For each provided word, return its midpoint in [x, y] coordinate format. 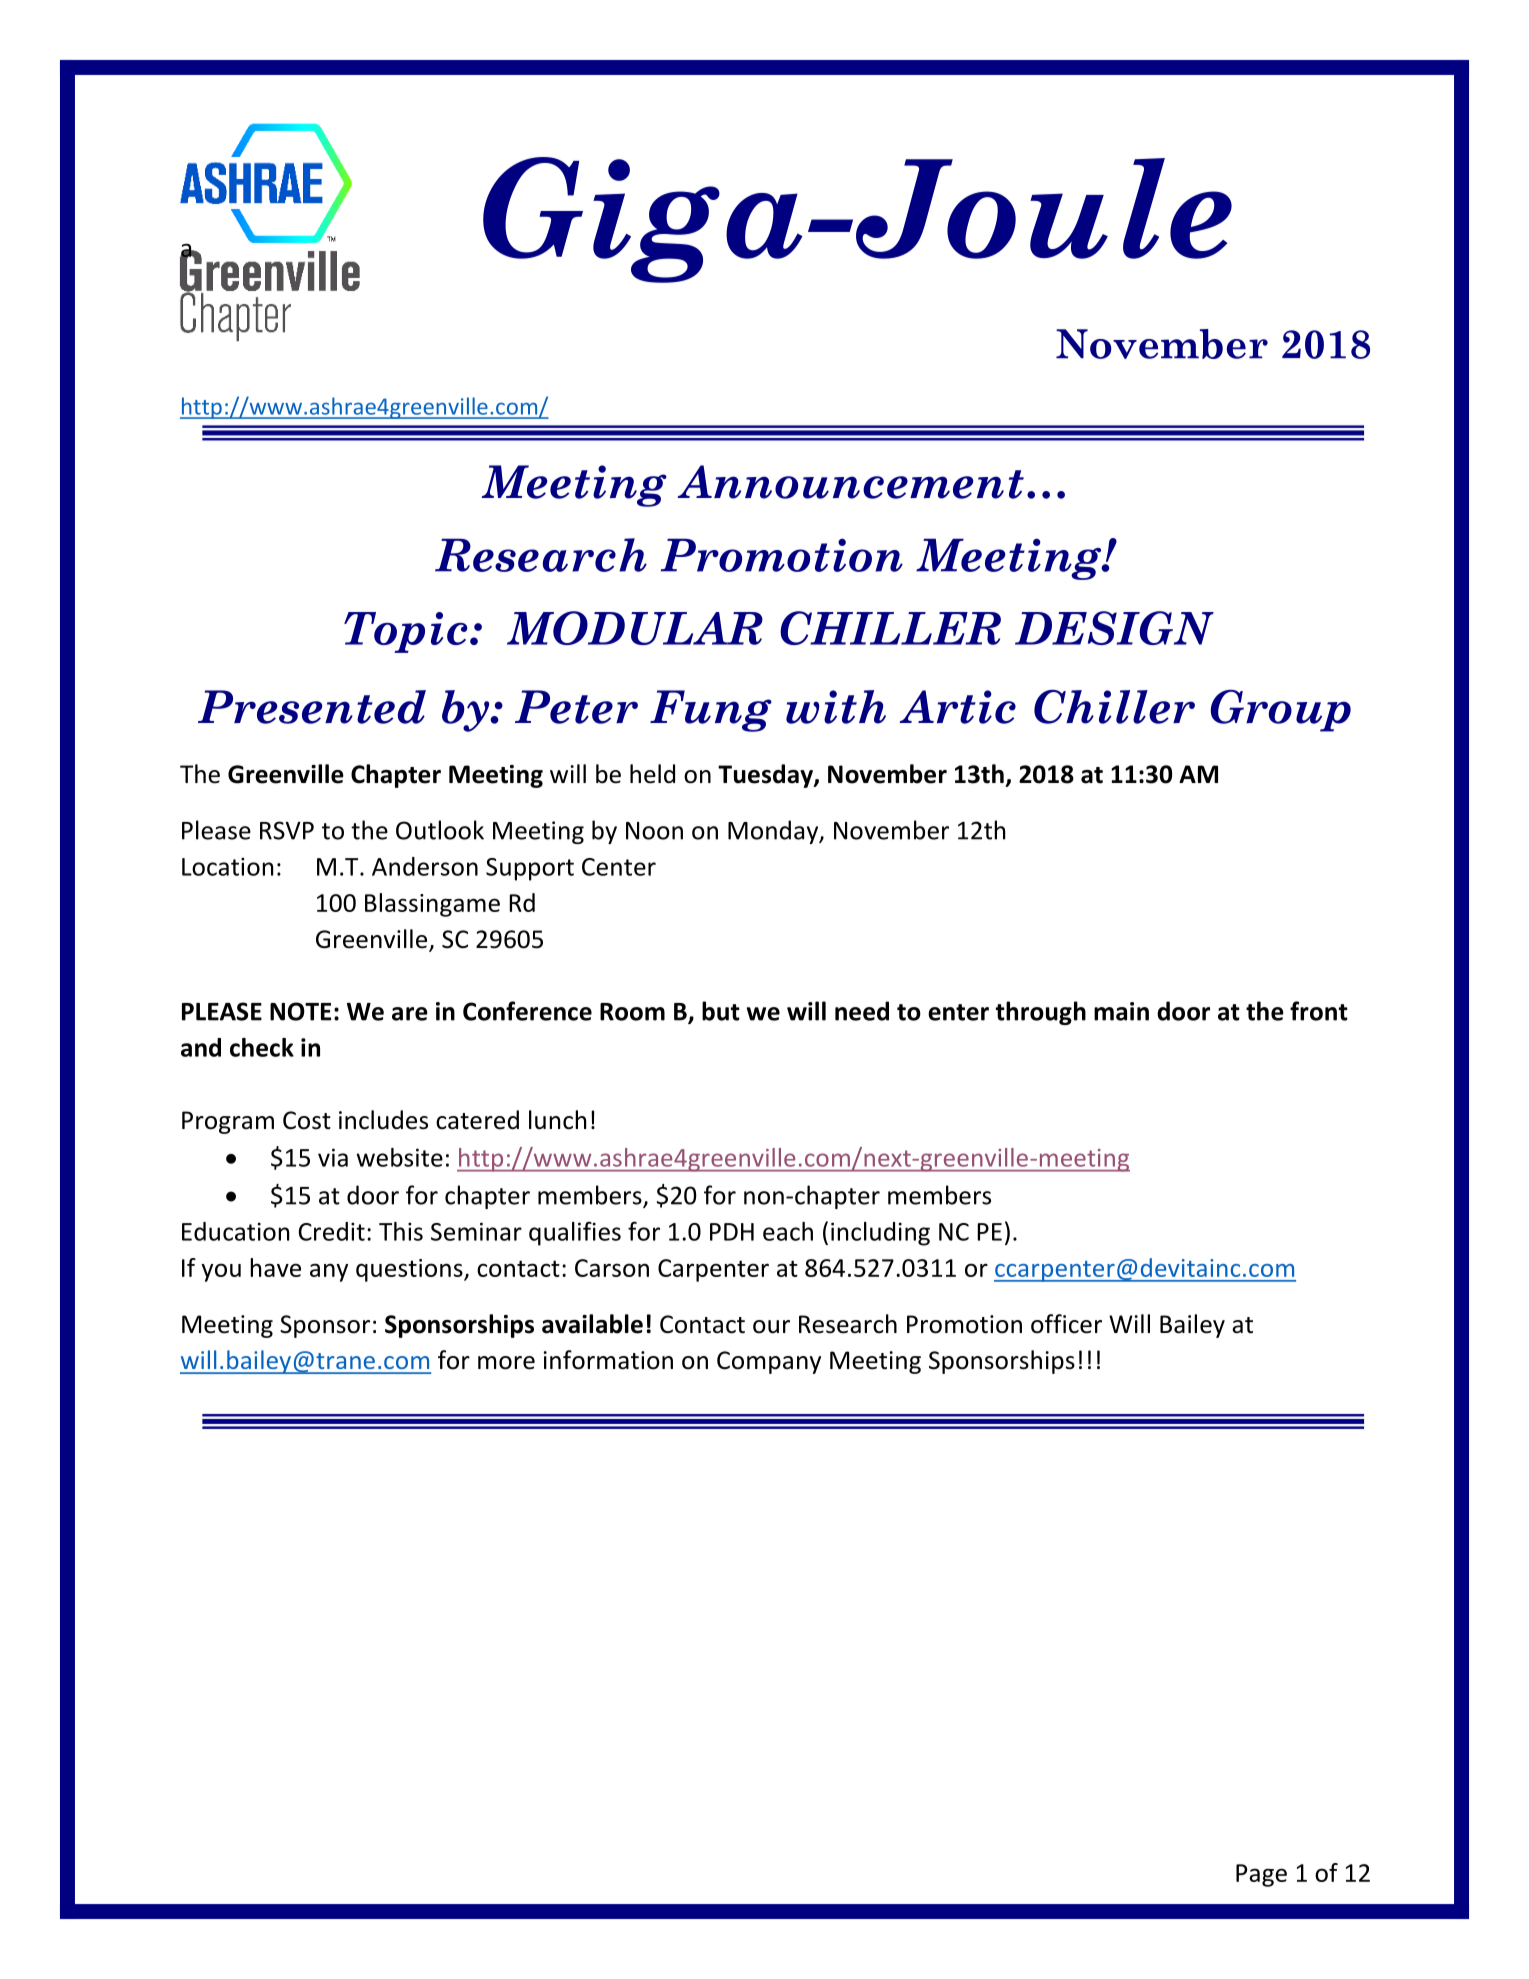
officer [1066, 1324]
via [333, 1157]
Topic [405, 632]
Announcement [850, 482]
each [788, 1231]
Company [769, 1362]
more [506, 1363]
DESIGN [1114, 628]
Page [1261, 1875]
